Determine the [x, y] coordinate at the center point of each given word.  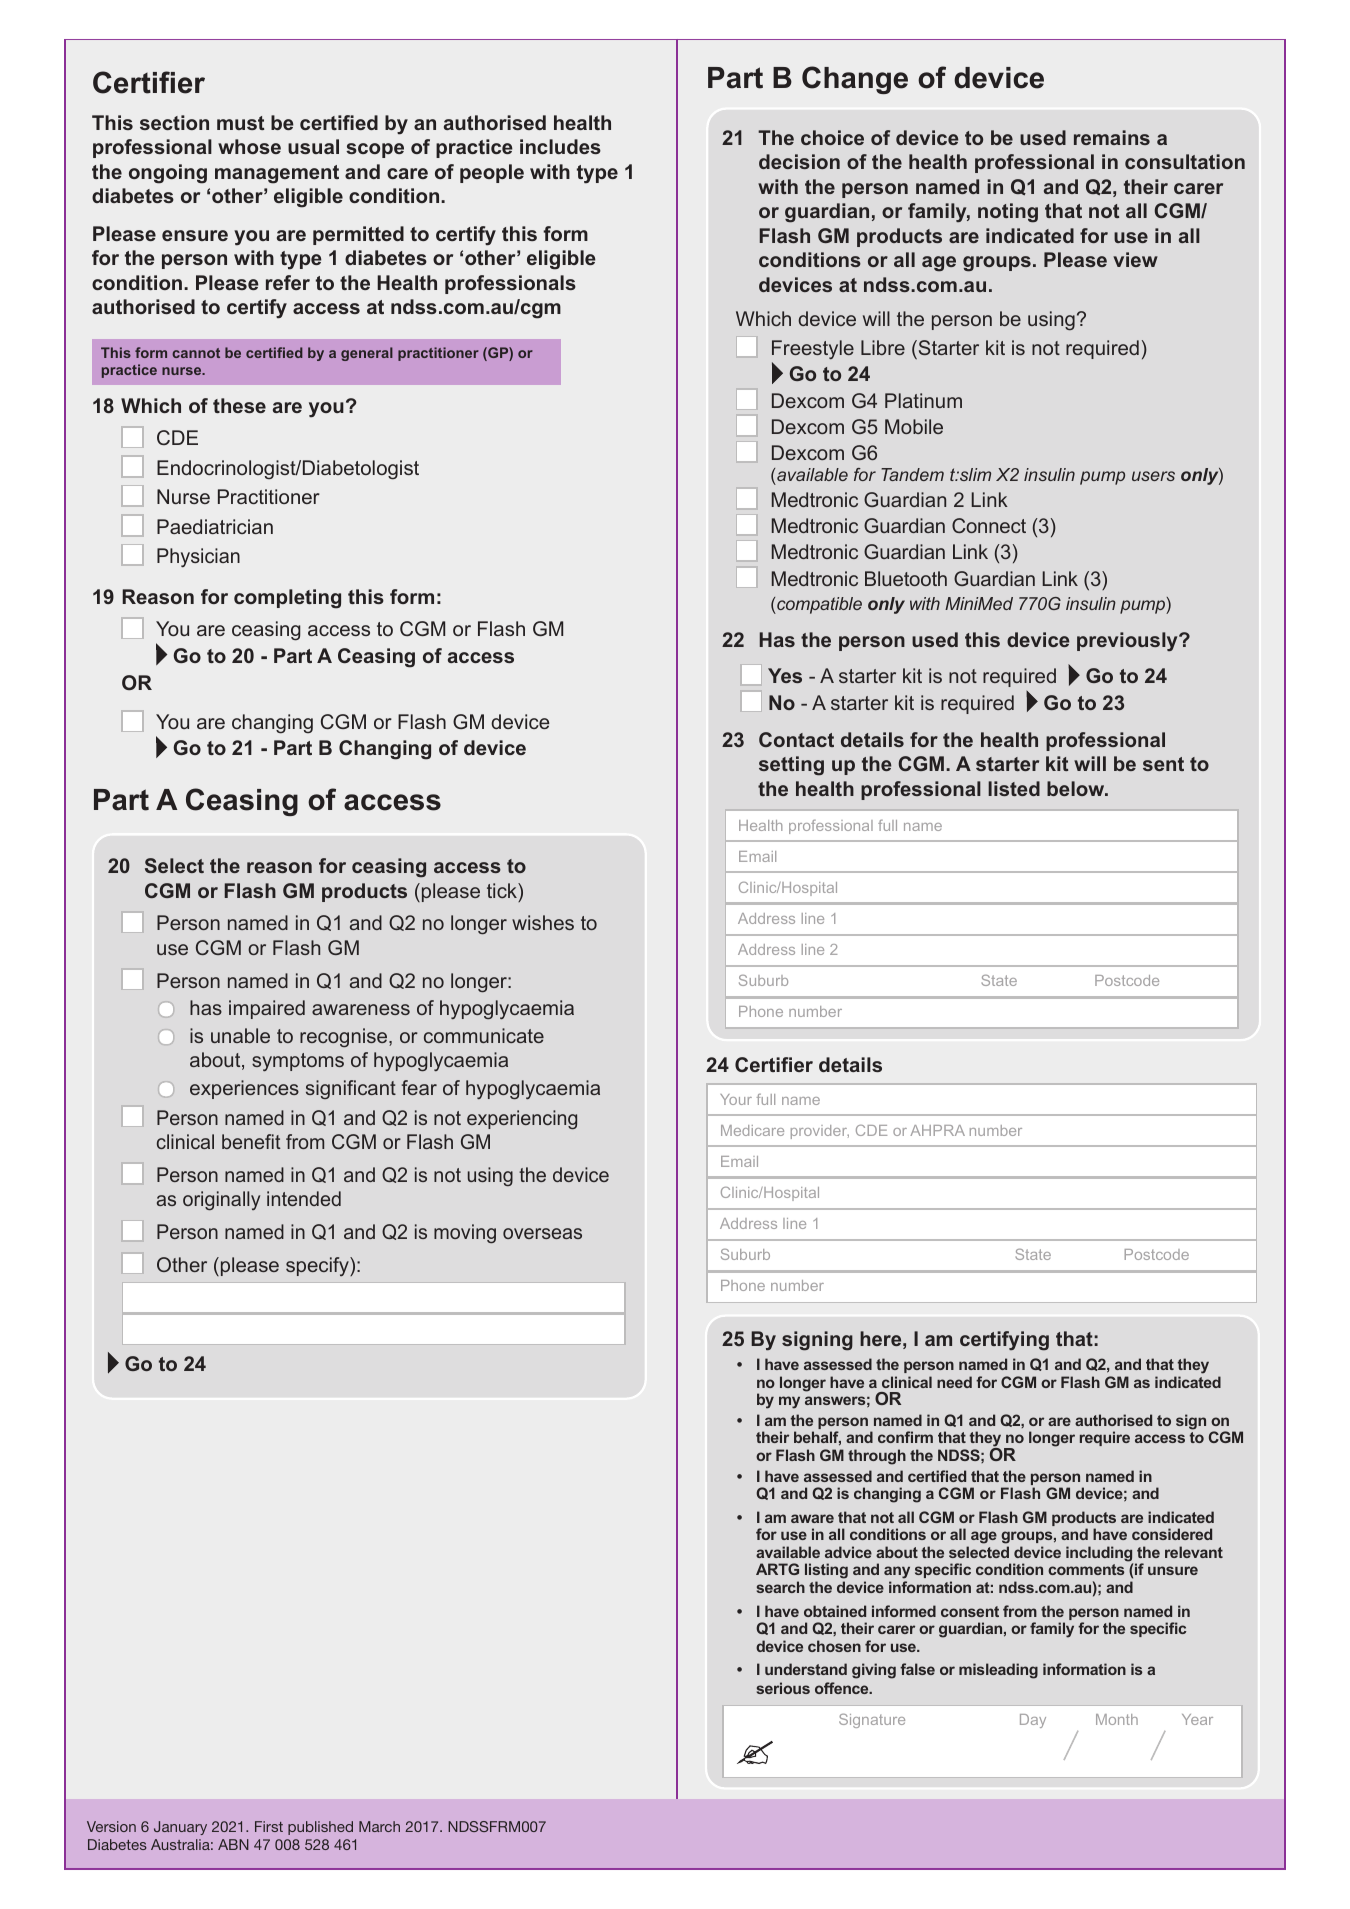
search [781, 1587]
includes [560, 146]
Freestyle [813, 349]
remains [1112, 137]
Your [736, 1099]
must [240, 123]
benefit [251, 1141]
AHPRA [937, 1130]
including [1099, 1555]
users [1153, 476]
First [269, 1826]
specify [318, 1266]
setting [791, 766]
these [239, 405]
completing [287, 599]
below [1077, 788]
